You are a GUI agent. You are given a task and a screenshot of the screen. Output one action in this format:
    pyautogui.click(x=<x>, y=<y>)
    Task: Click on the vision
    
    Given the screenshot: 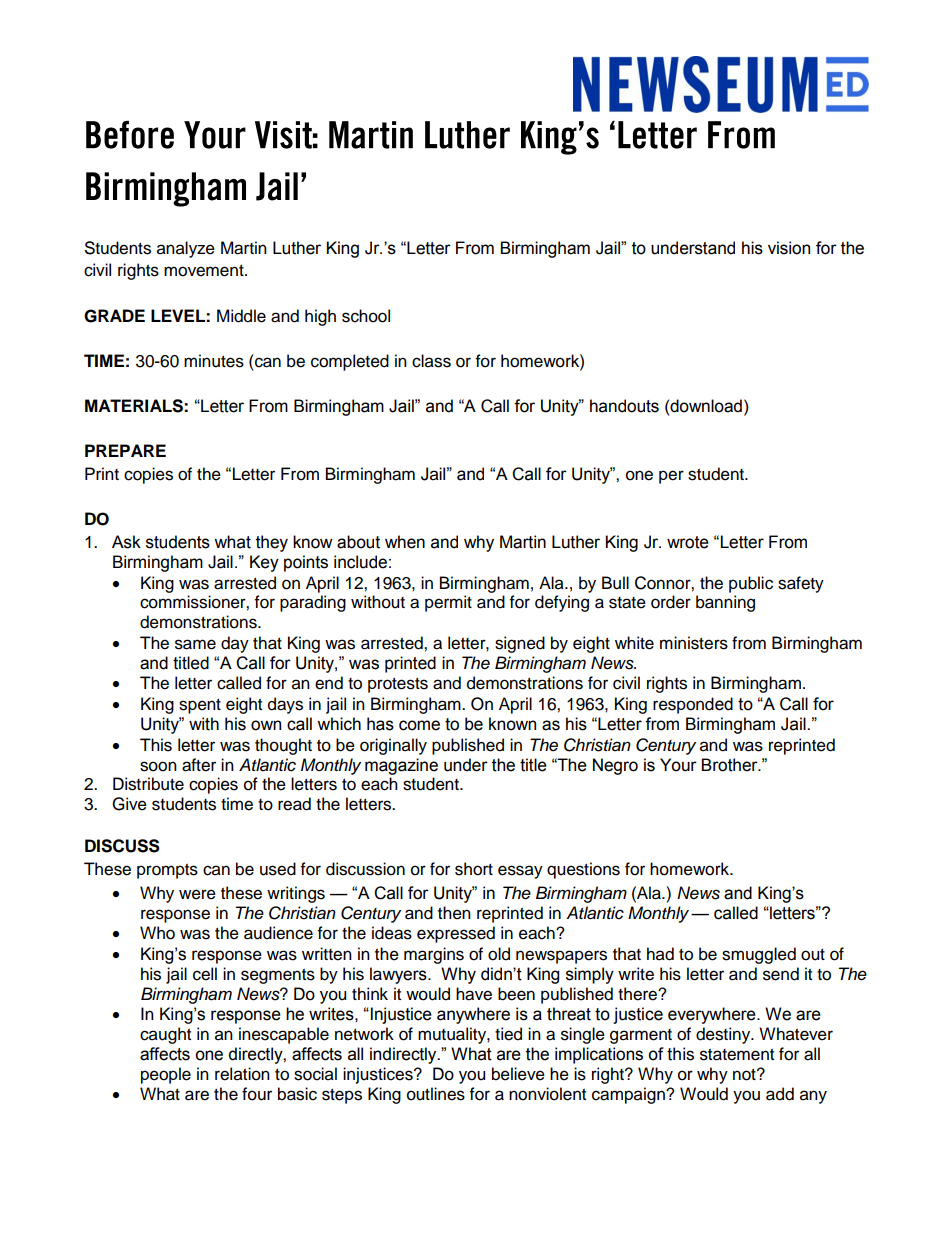 What is the action you would take?
    pyautogui.click(x=789, y=248)
